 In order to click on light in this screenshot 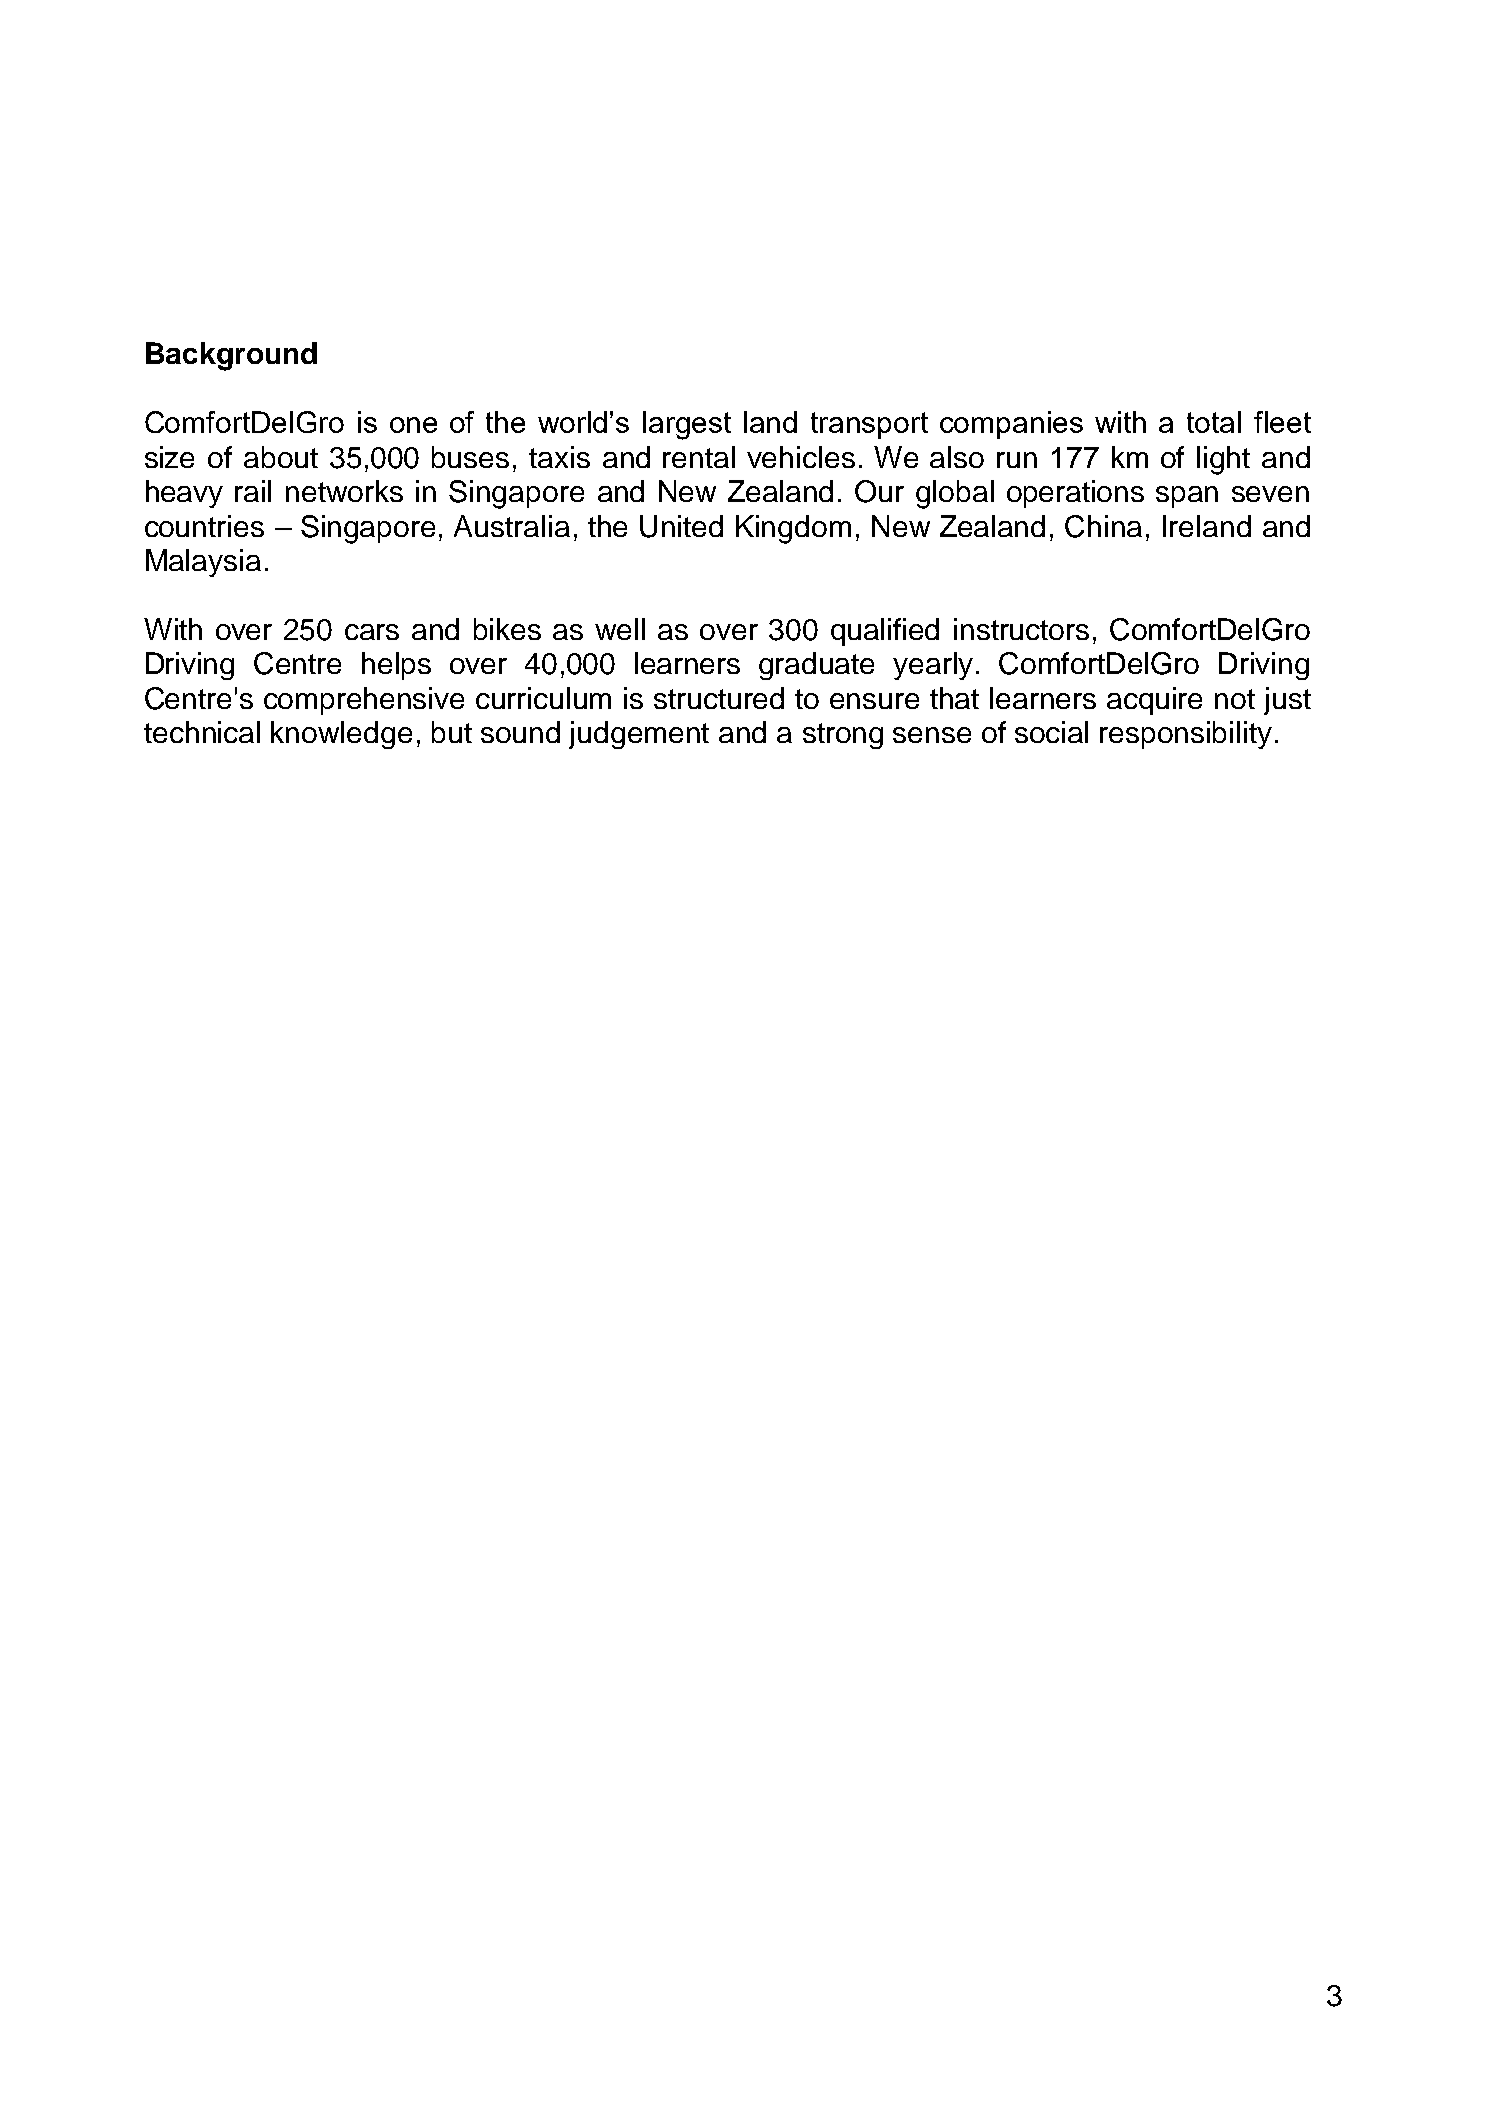, I will do `click(1223, 460)`.
